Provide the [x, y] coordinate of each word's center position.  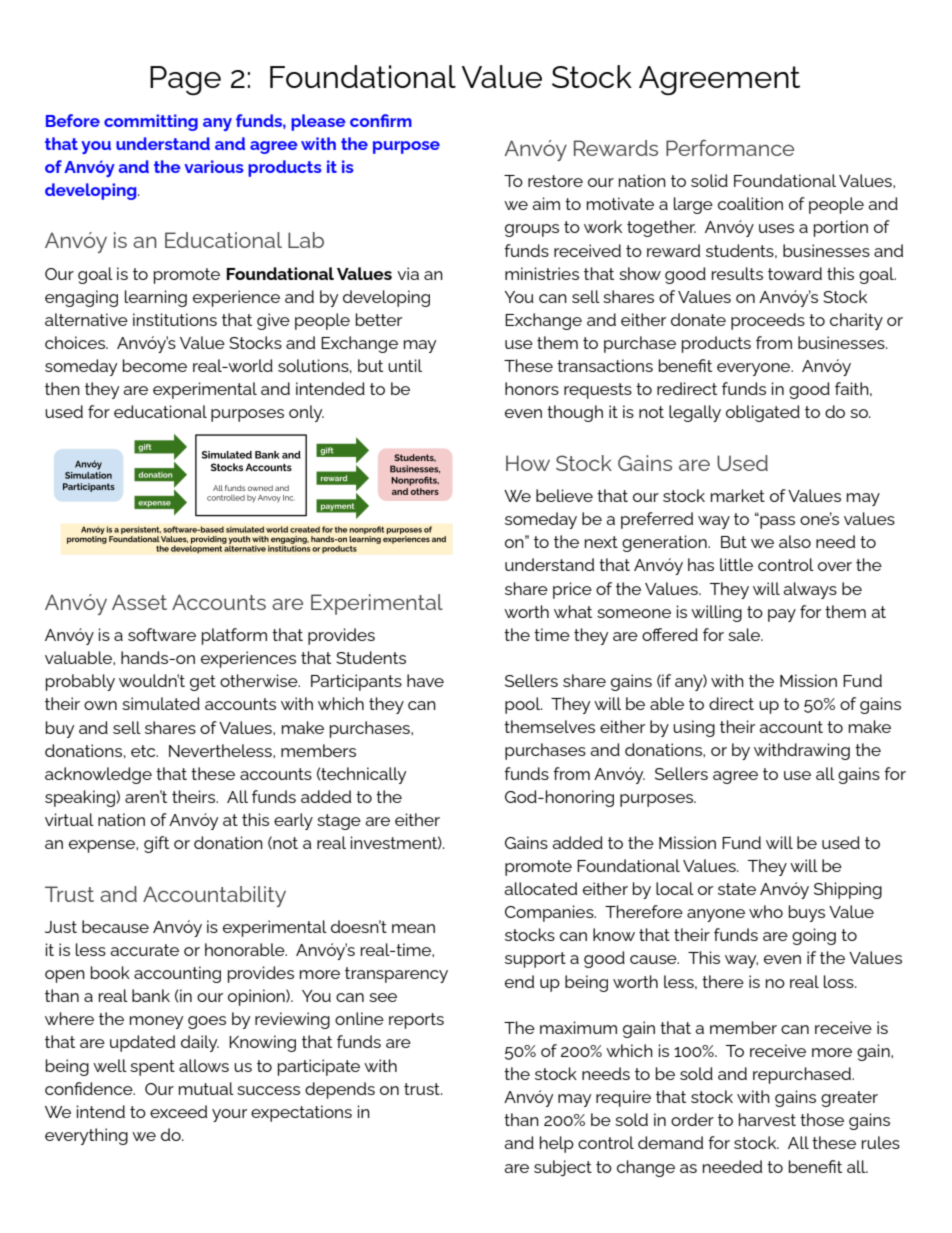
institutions [175, 319]
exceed [178, 1111]
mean [413, 928]
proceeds [768, 321]
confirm [381, 120]
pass [776, 521]
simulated [161, 703]
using [694, 728]
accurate [144, 950]
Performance [730, 148]
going [814, 936]
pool [524, 705]
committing [151, 122]
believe [564, 495]
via [408, 273]
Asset [139, 602]
